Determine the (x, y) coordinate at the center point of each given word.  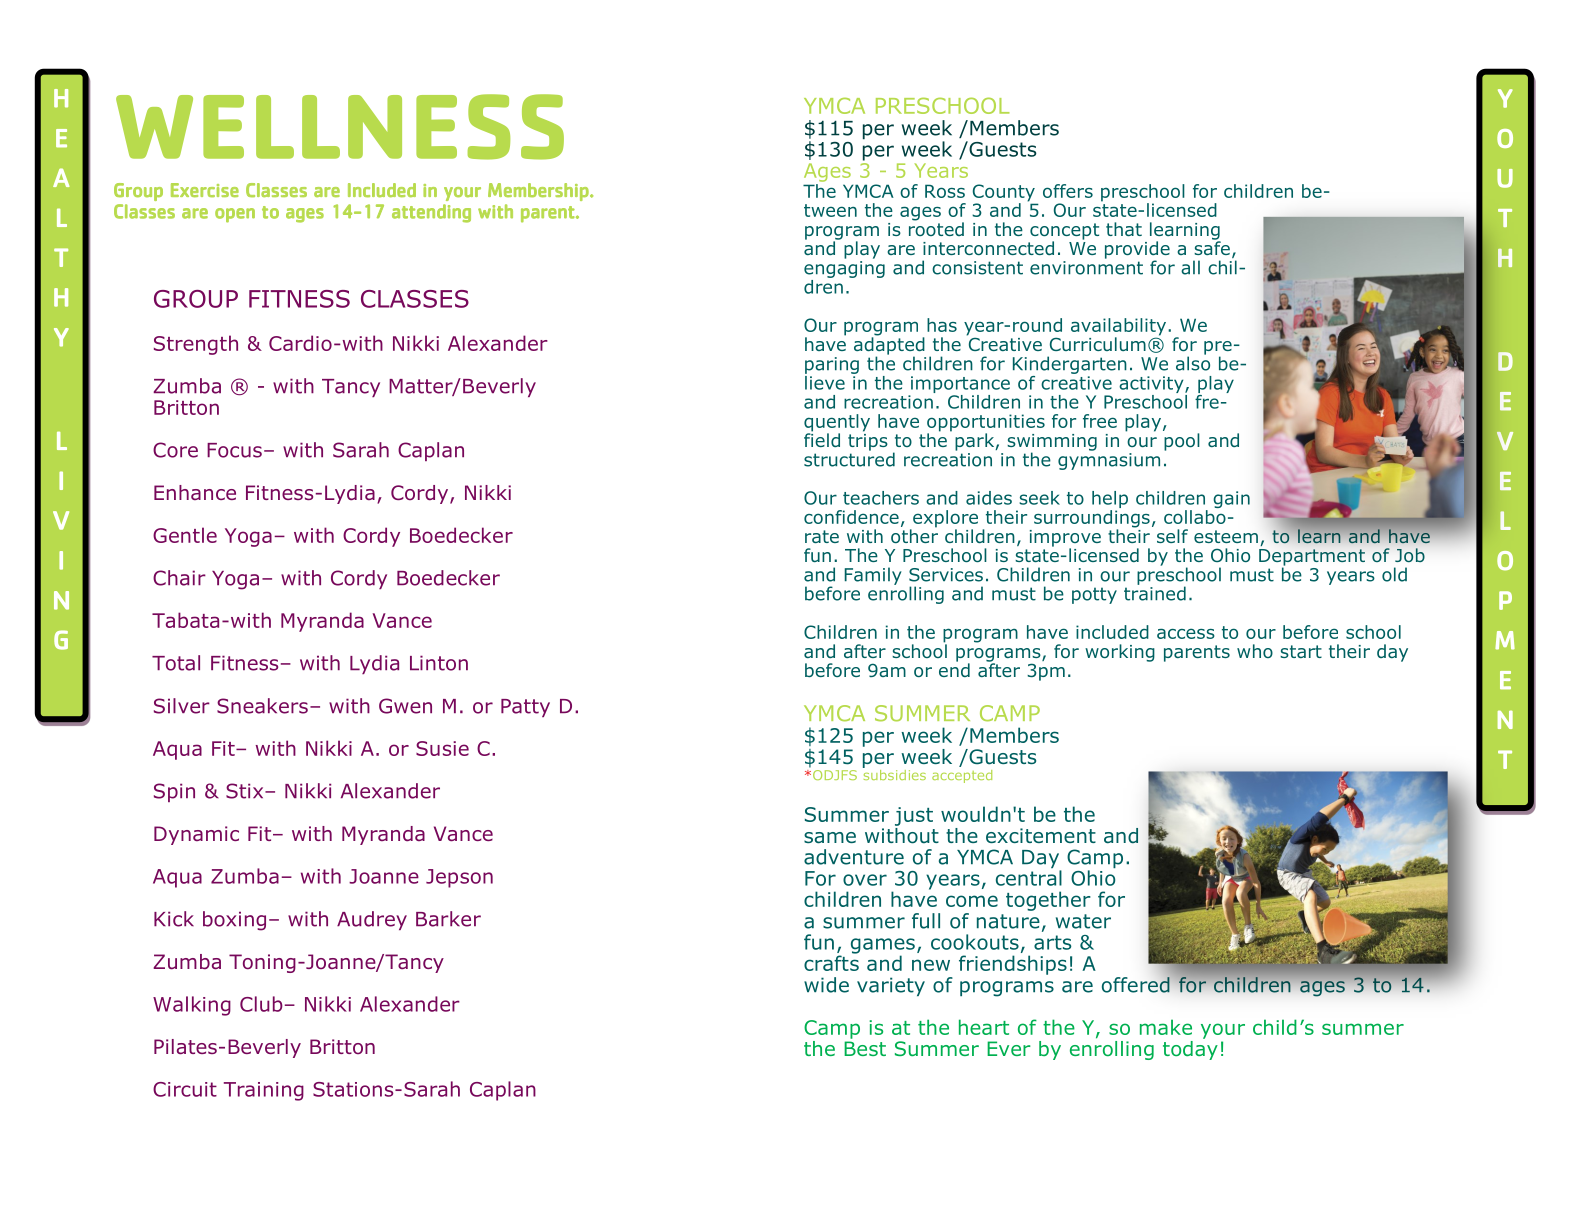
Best (865, 1048)
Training (264, 1091)
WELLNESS (340, 127)
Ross (945, 191)
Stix (246, 791)
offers (1068, 191)
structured (849, 458)
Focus (234, 450)
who (1255, 651)
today (1190, 1049)
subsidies (894, 773)
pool (1182, 442)
